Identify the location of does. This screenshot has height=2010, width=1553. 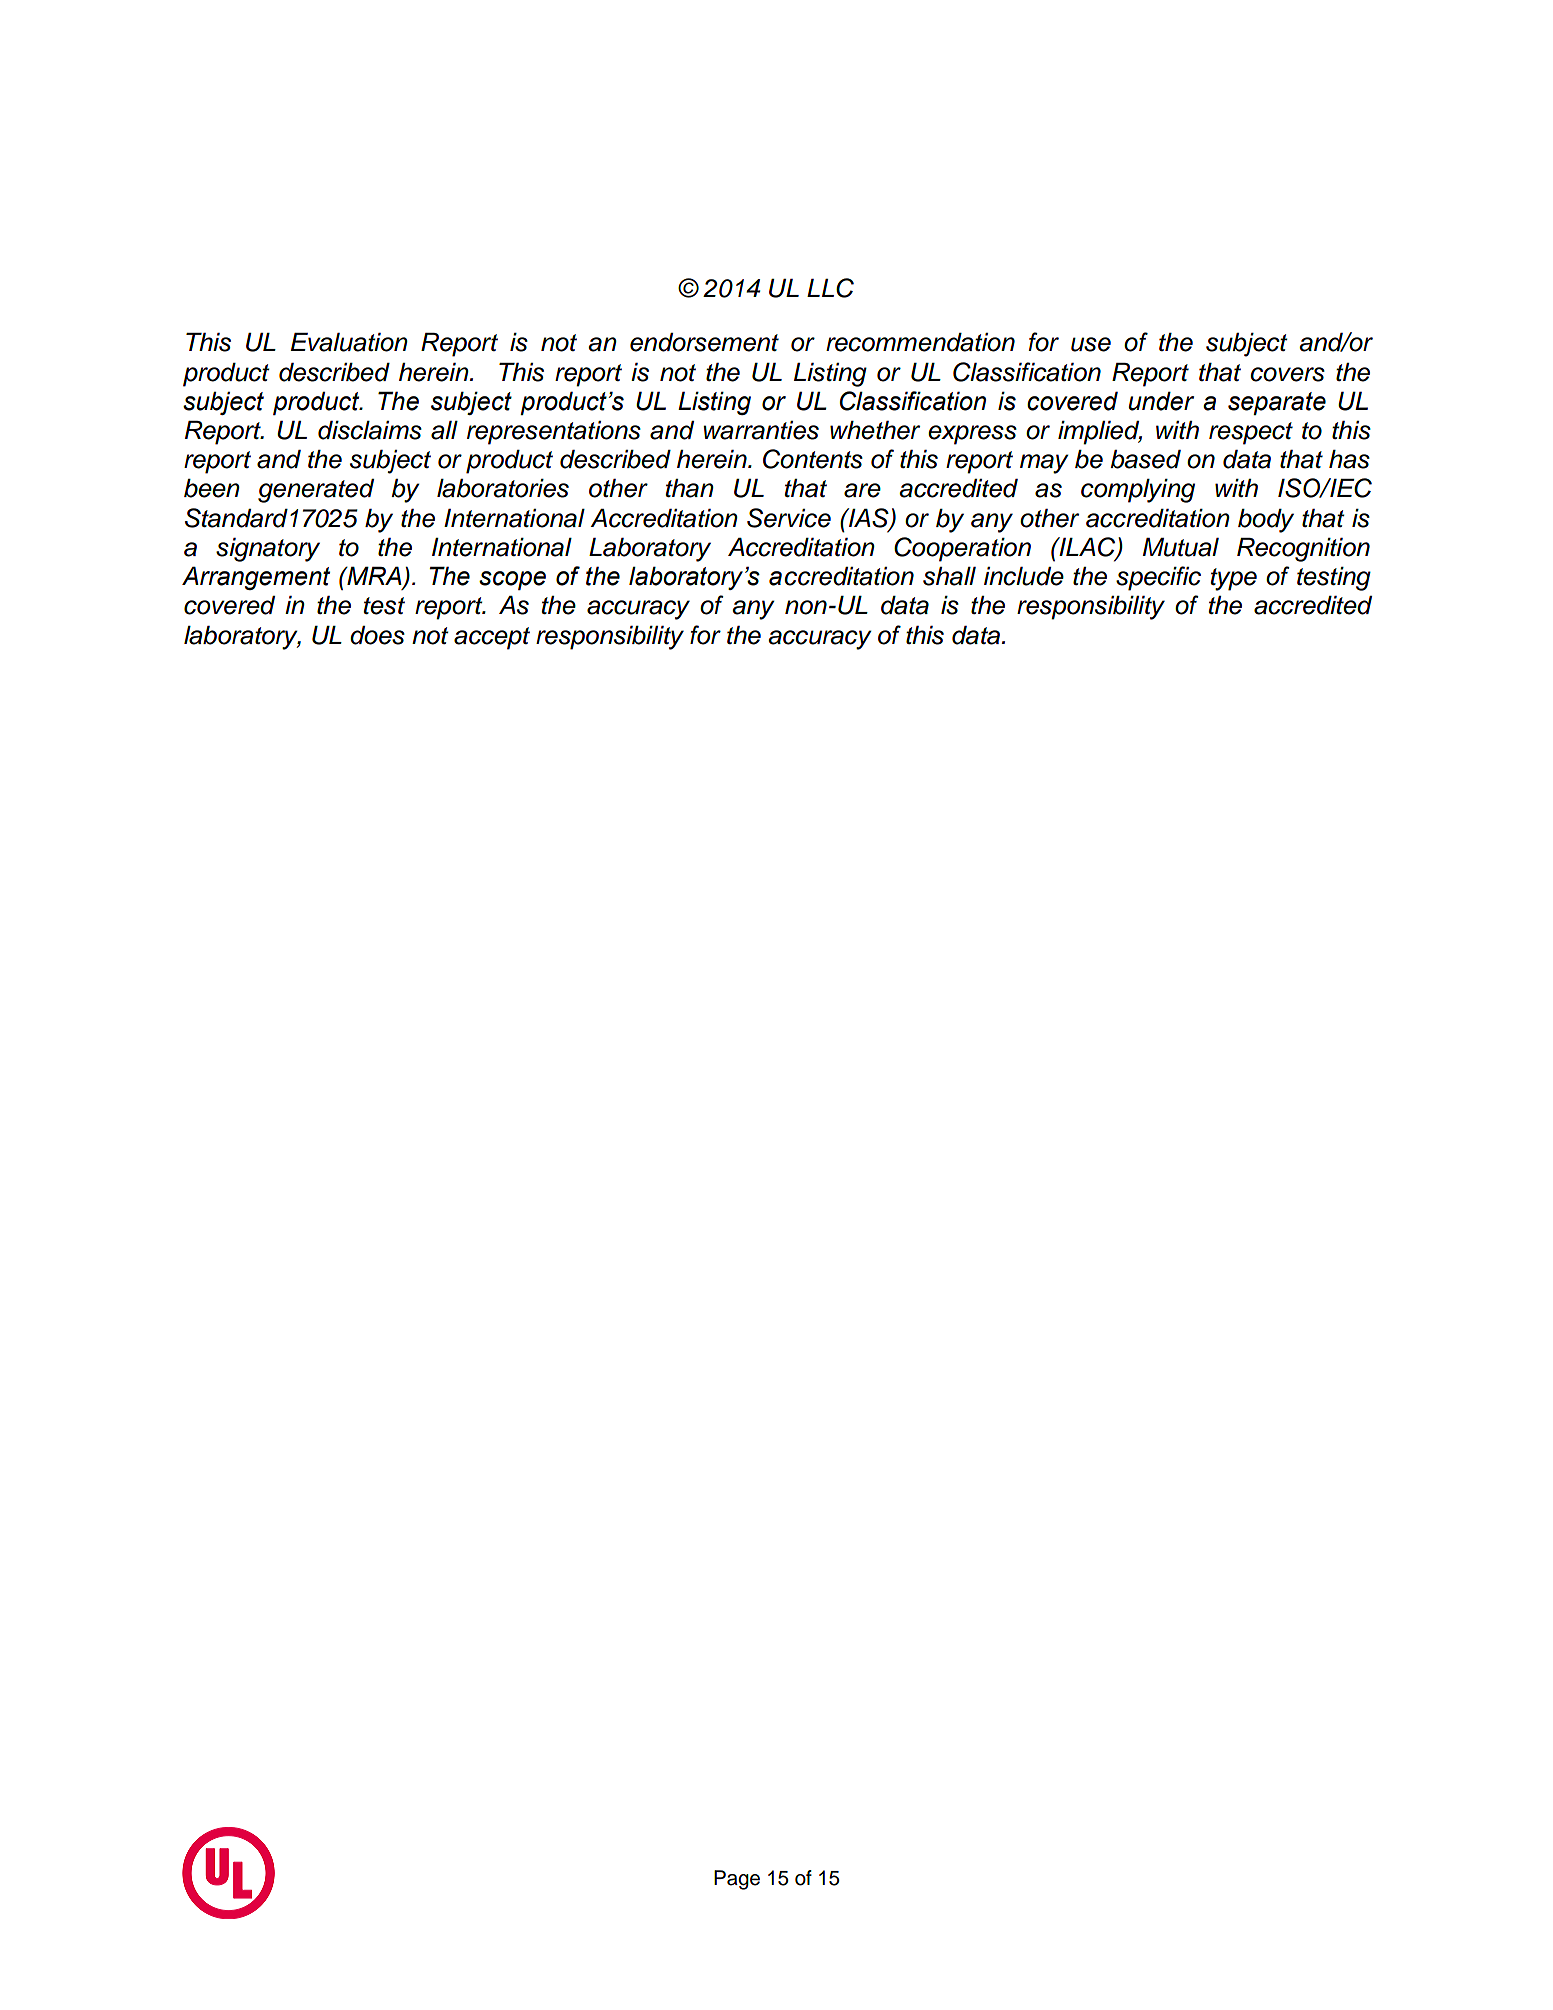
(377, 635).
